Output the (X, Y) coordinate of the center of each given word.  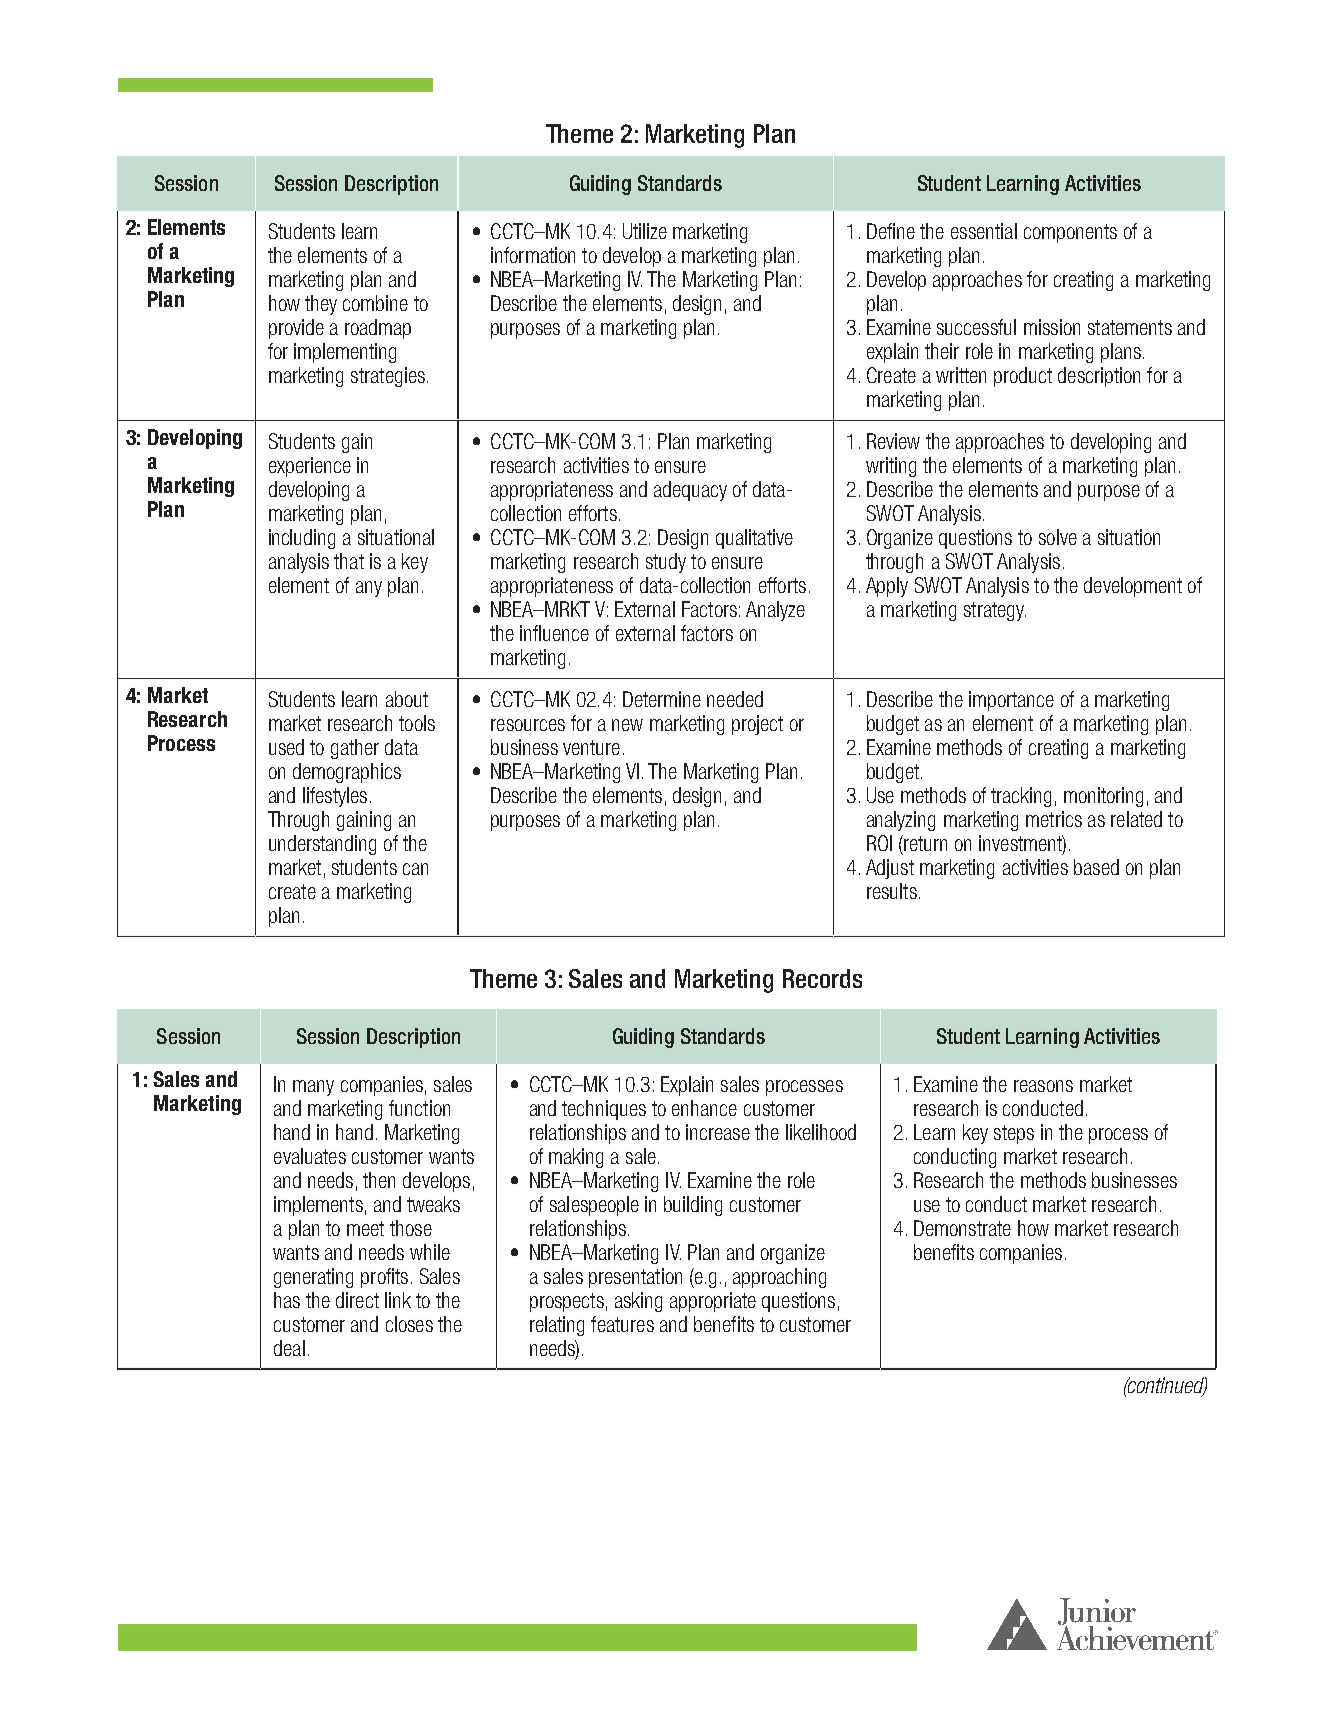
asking (638, 1302)
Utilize (645, 231)
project (757, 725)
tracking (1021, 797)
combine (375, 303)
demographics (347, 773)
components (1070, 233)
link (398, 1300)
